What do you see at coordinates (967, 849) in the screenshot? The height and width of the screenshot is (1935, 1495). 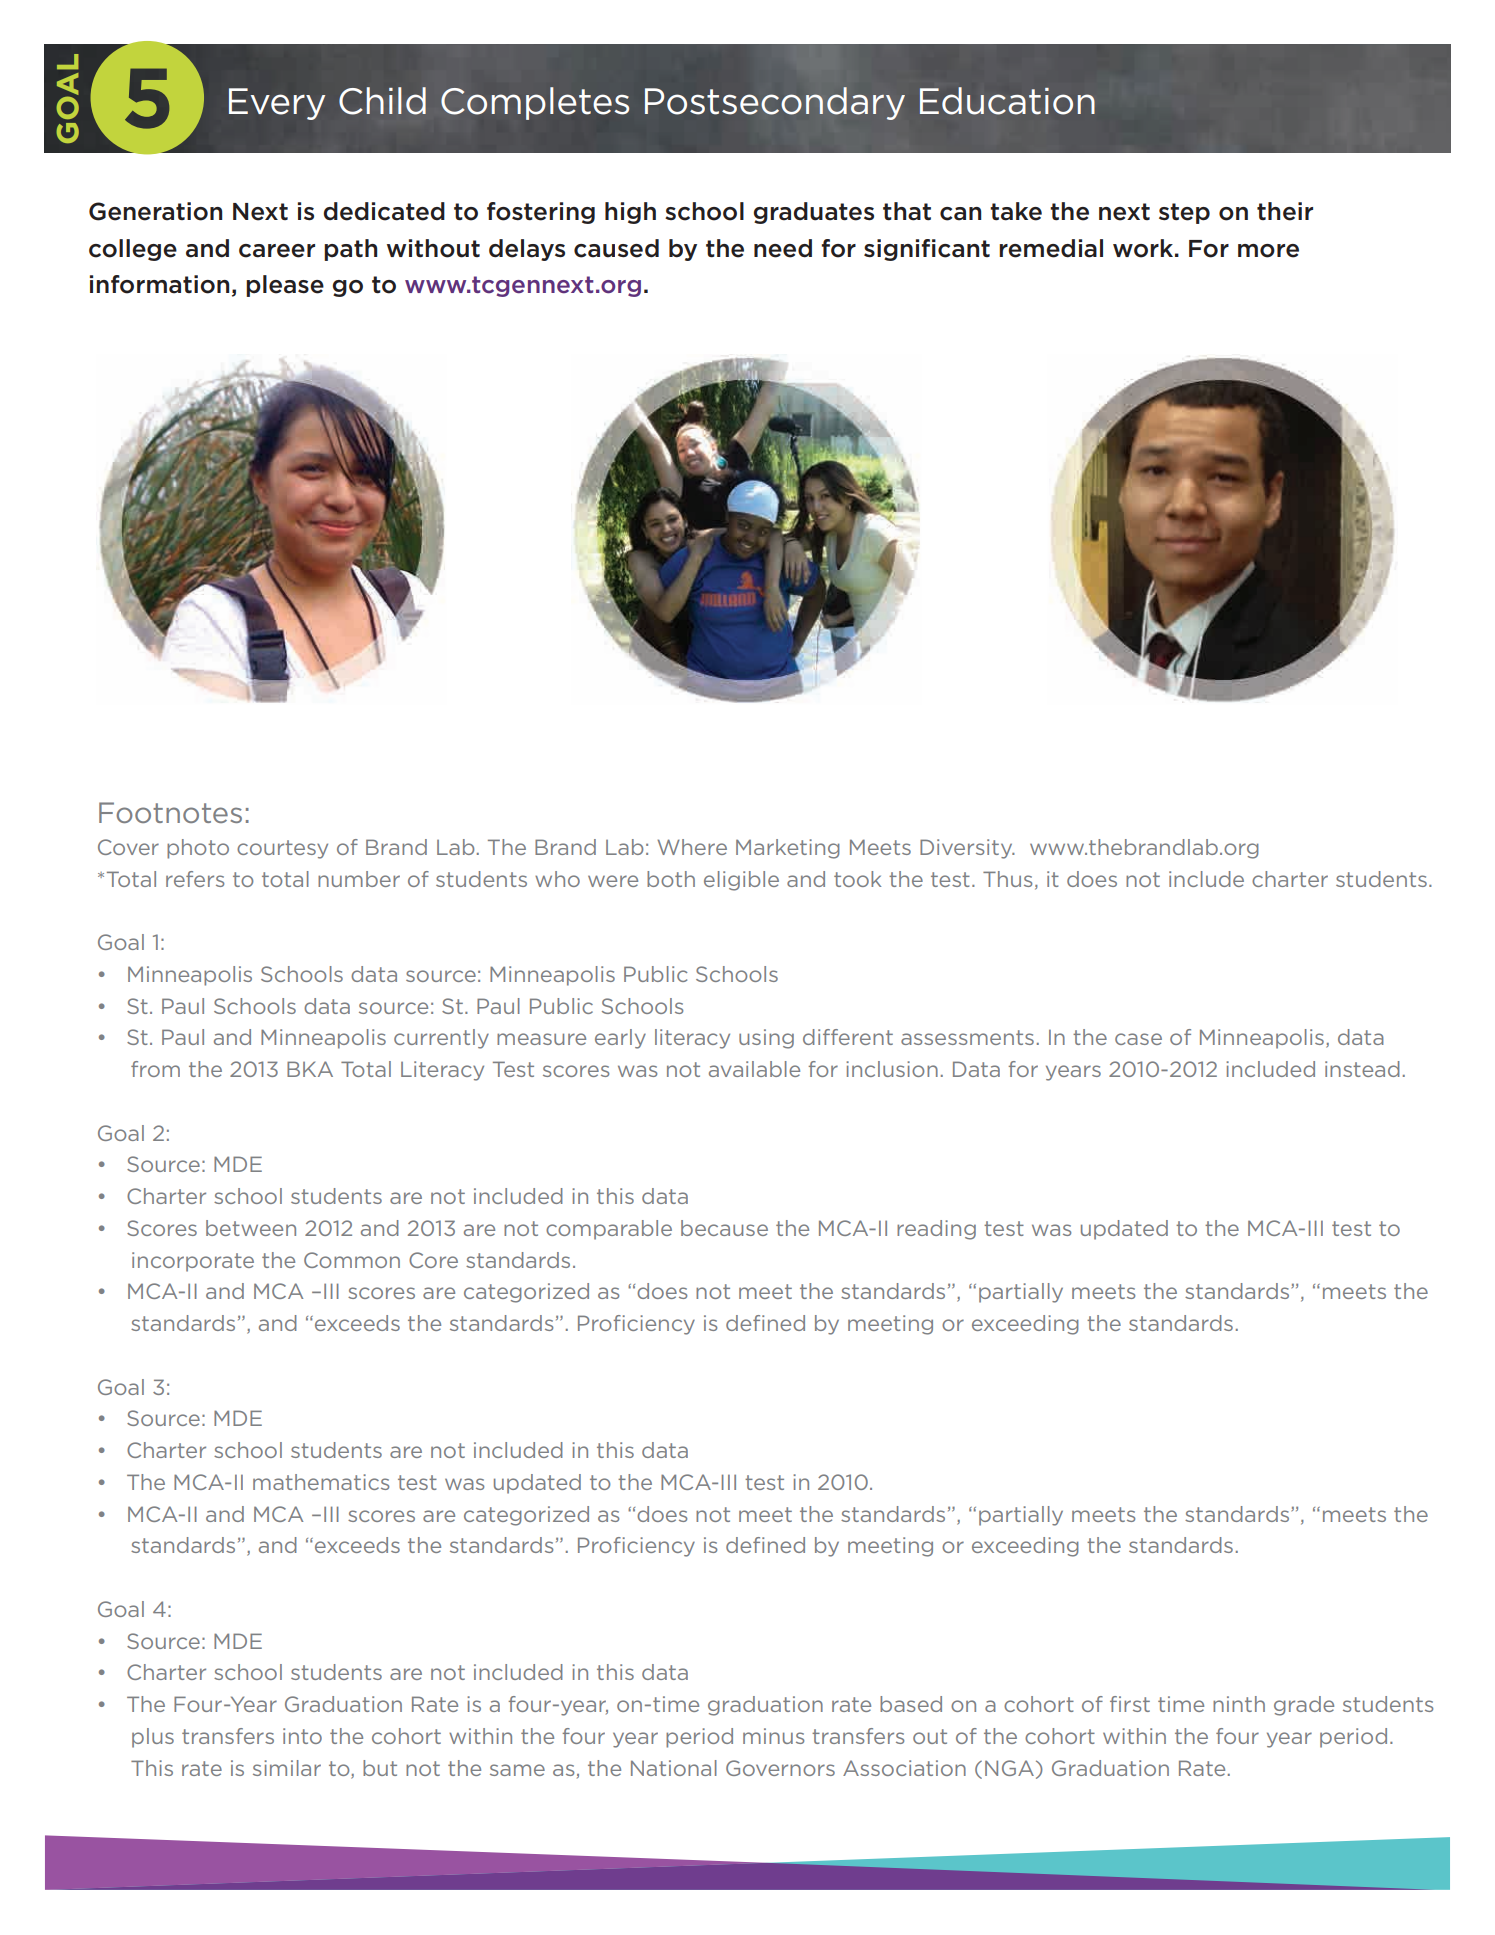 I see `Diversity` at bounding box center [967, 849].
